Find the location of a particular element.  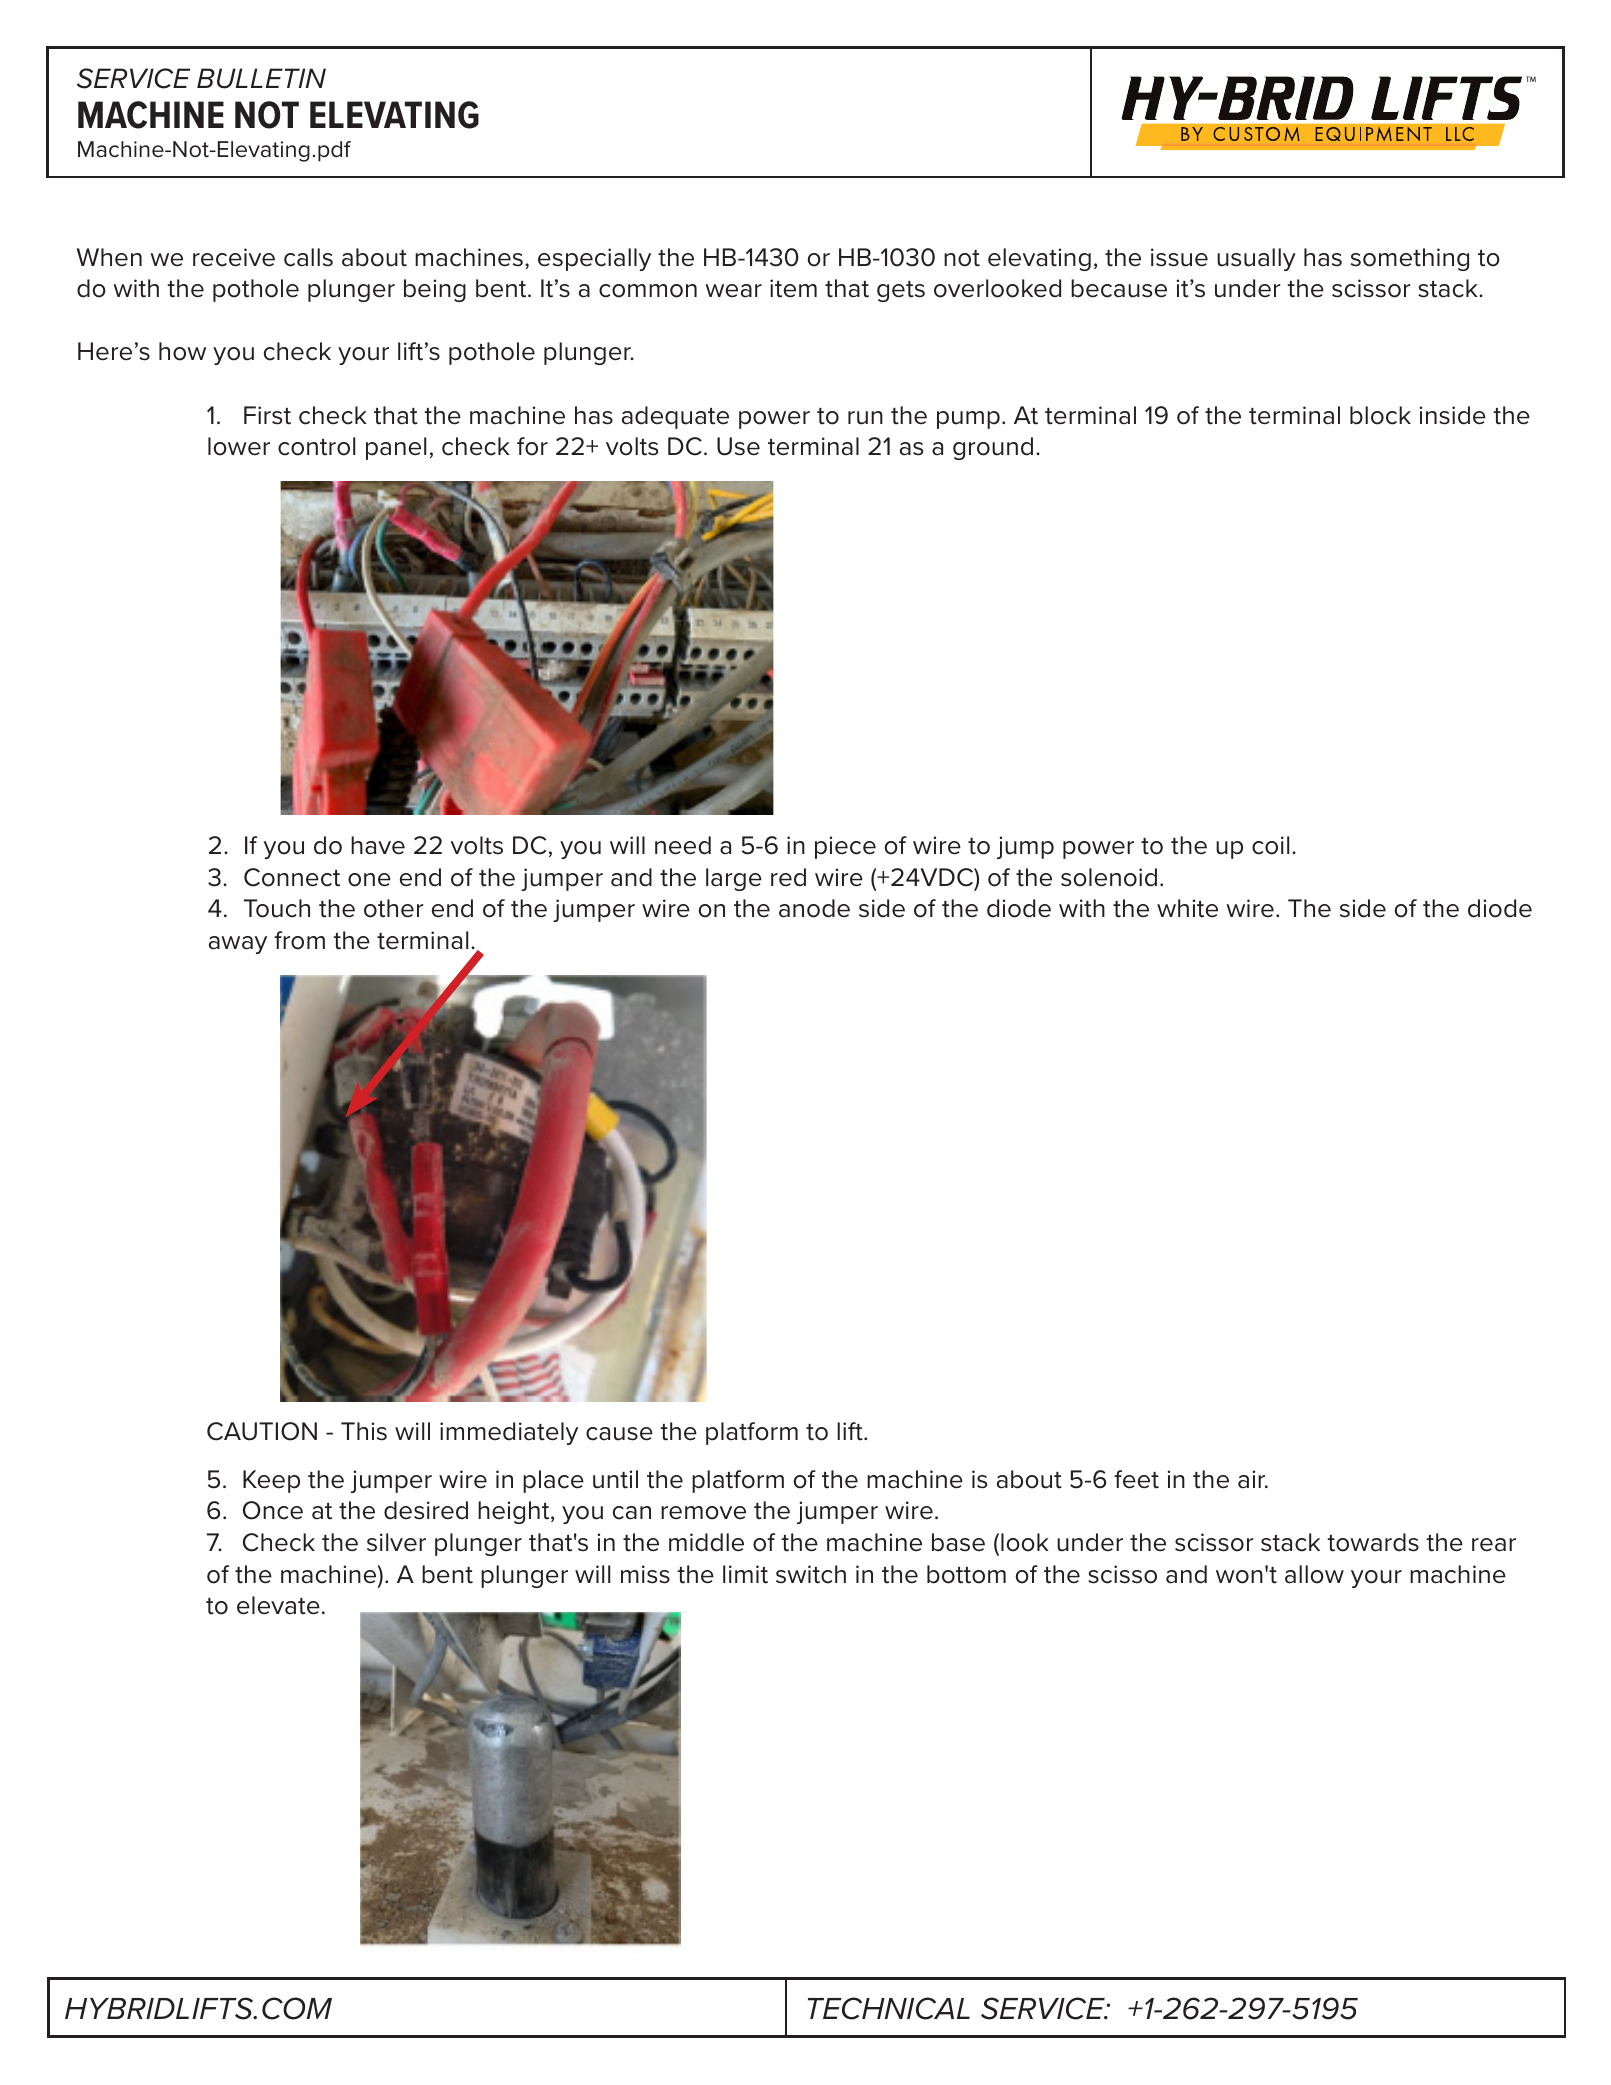

BULLETIN is located at coordinates (261, 78).
